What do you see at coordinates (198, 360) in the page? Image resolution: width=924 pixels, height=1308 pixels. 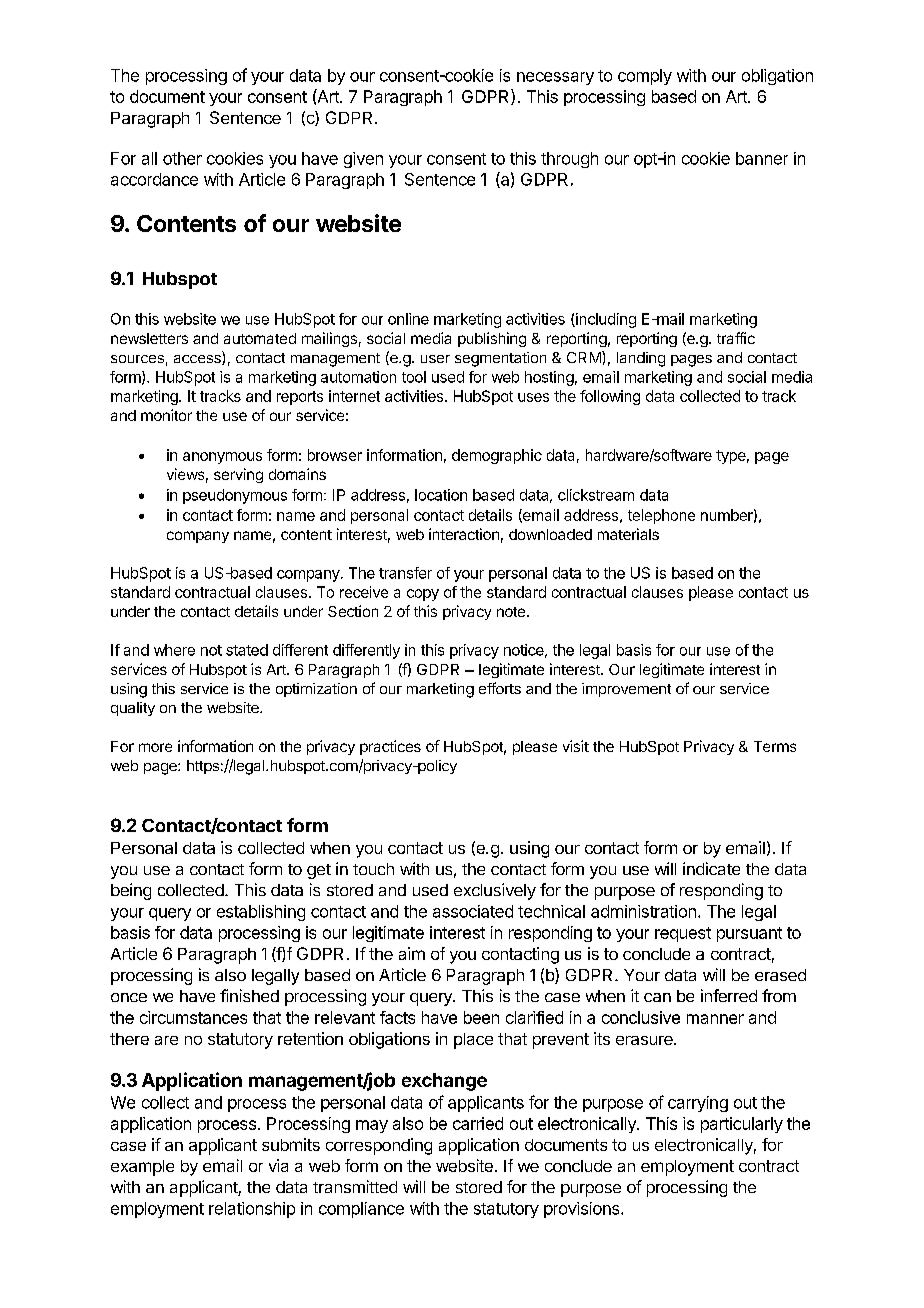 I see `access` at bounding box center [198, 360].
